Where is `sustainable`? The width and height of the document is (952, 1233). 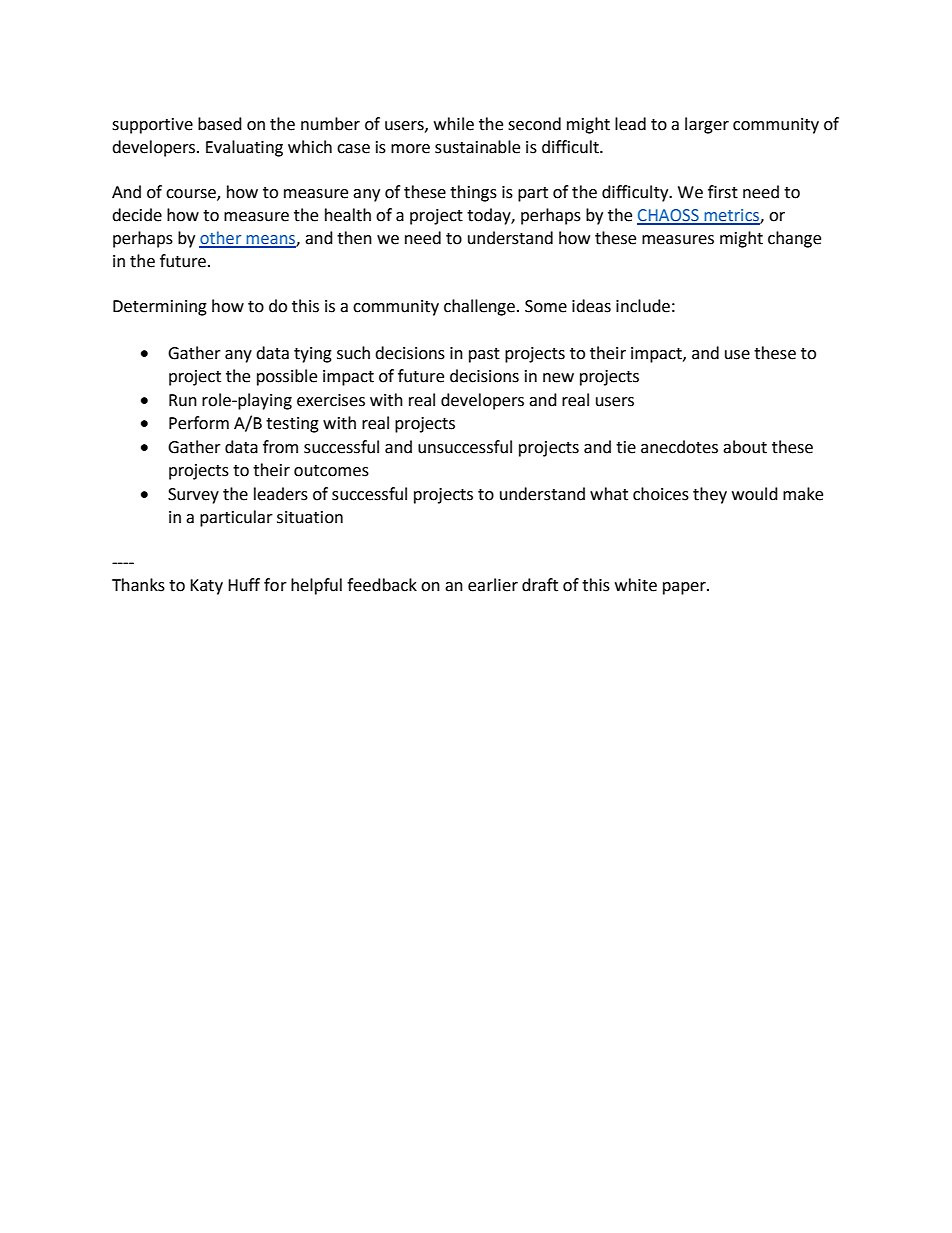 sustainable is located at coordinates (477, 147).
